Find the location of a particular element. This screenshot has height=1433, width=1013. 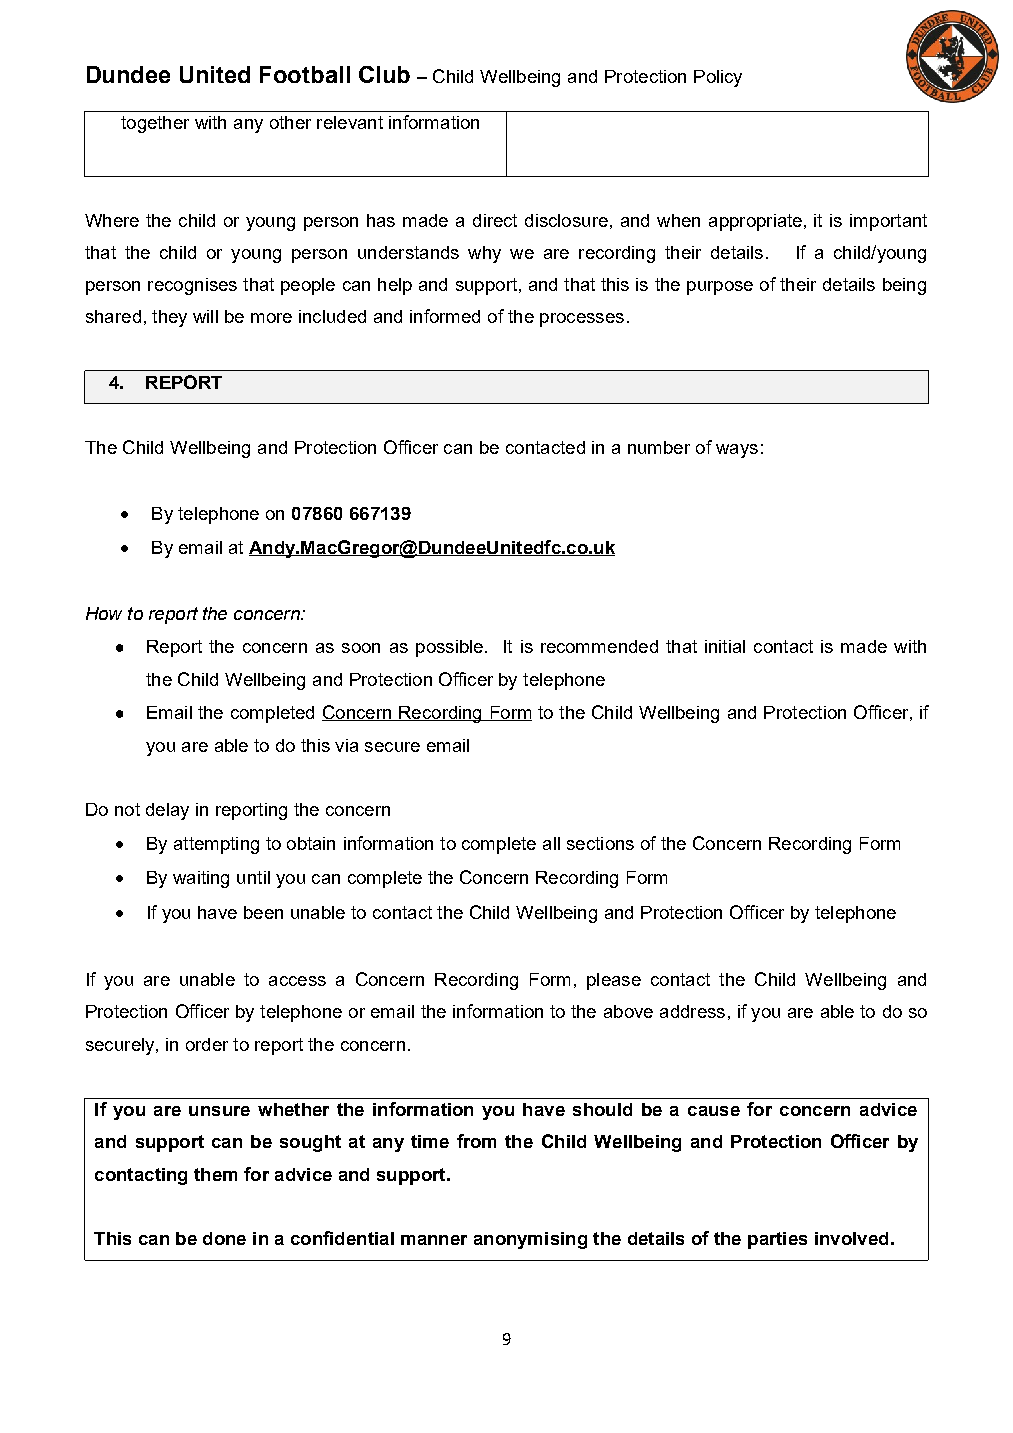

possible is located at coordinates (449, 648).
